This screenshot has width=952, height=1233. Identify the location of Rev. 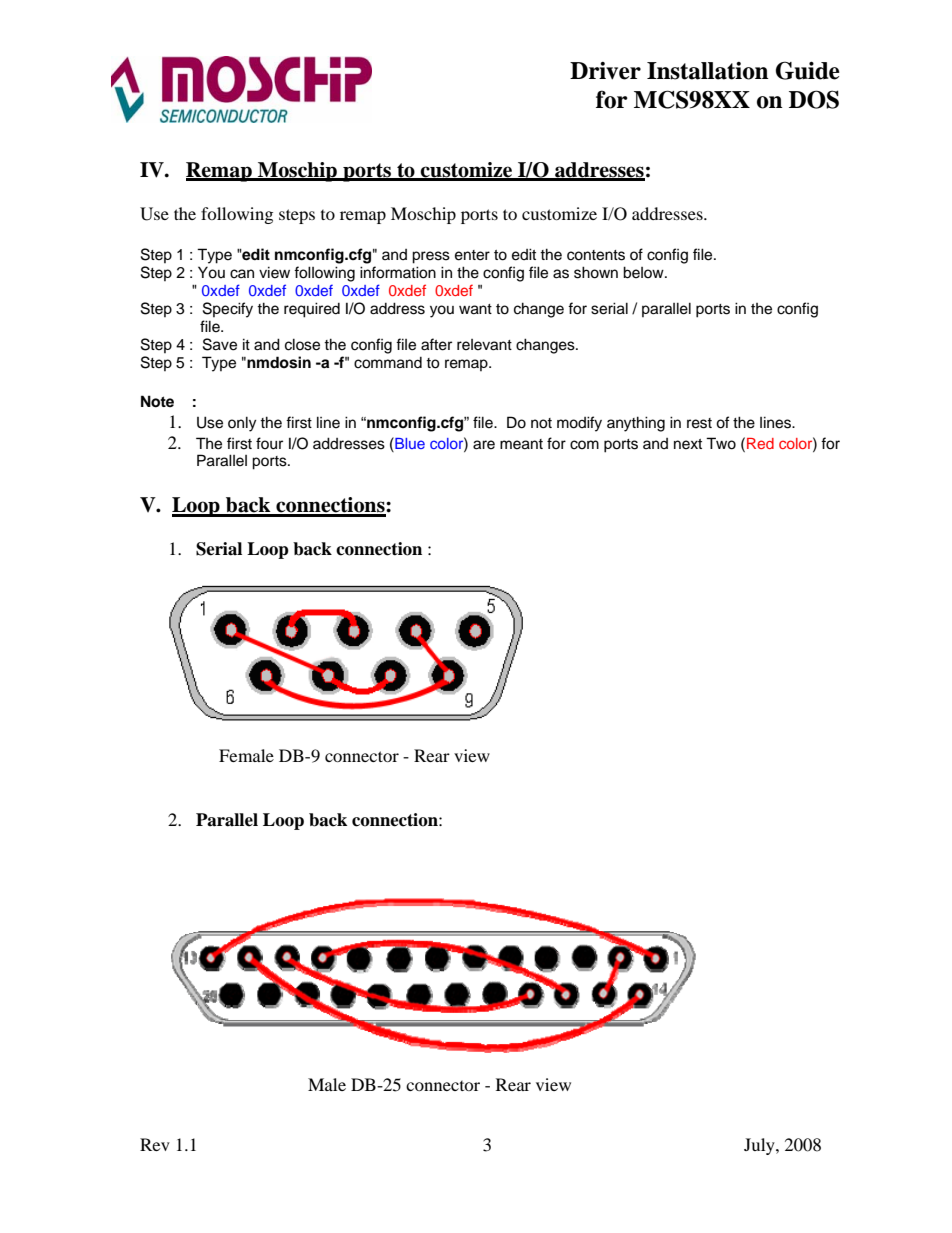
(155, 1144).
